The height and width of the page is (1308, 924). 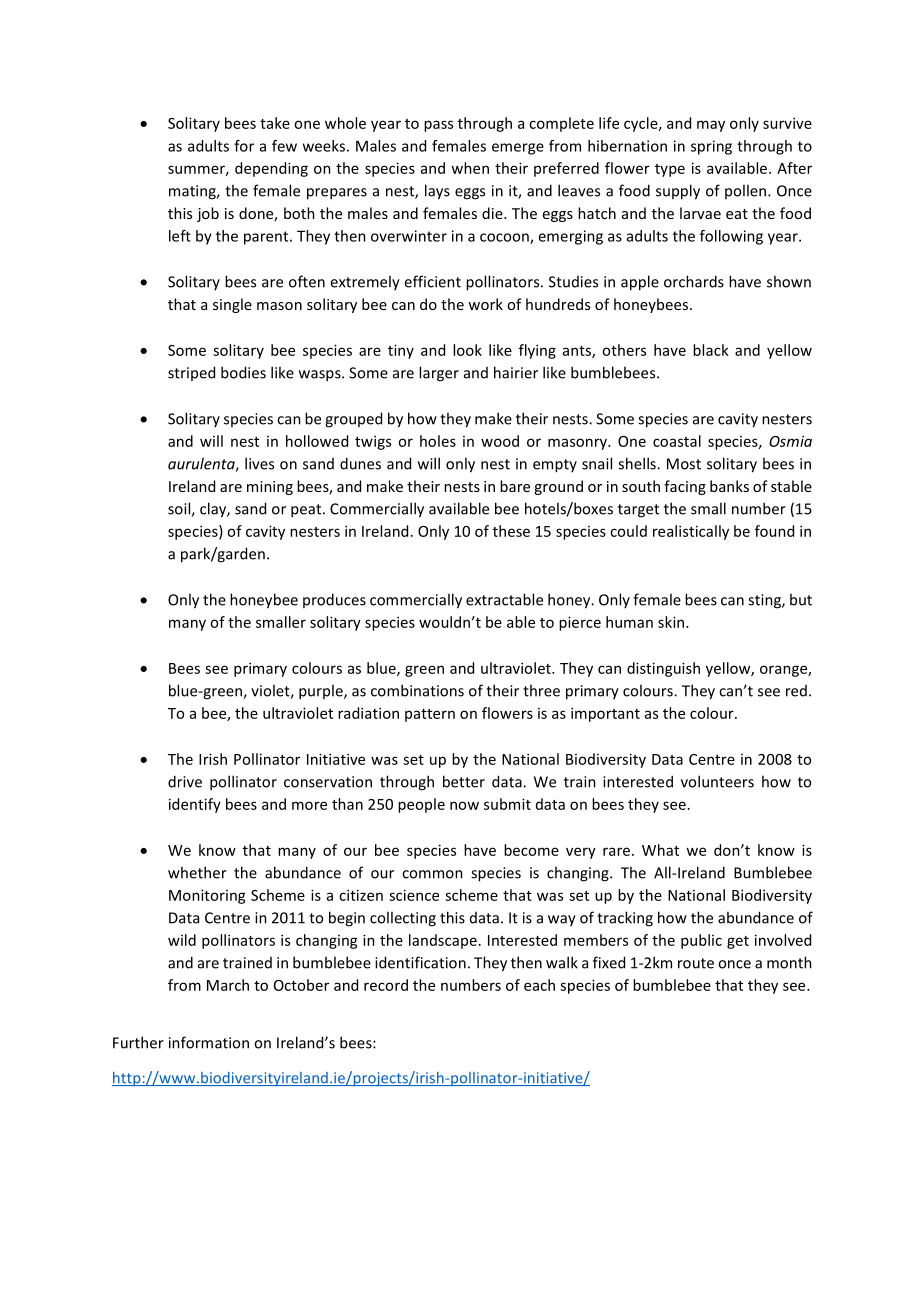 I want to click on these, so click(x=511, y=531).
